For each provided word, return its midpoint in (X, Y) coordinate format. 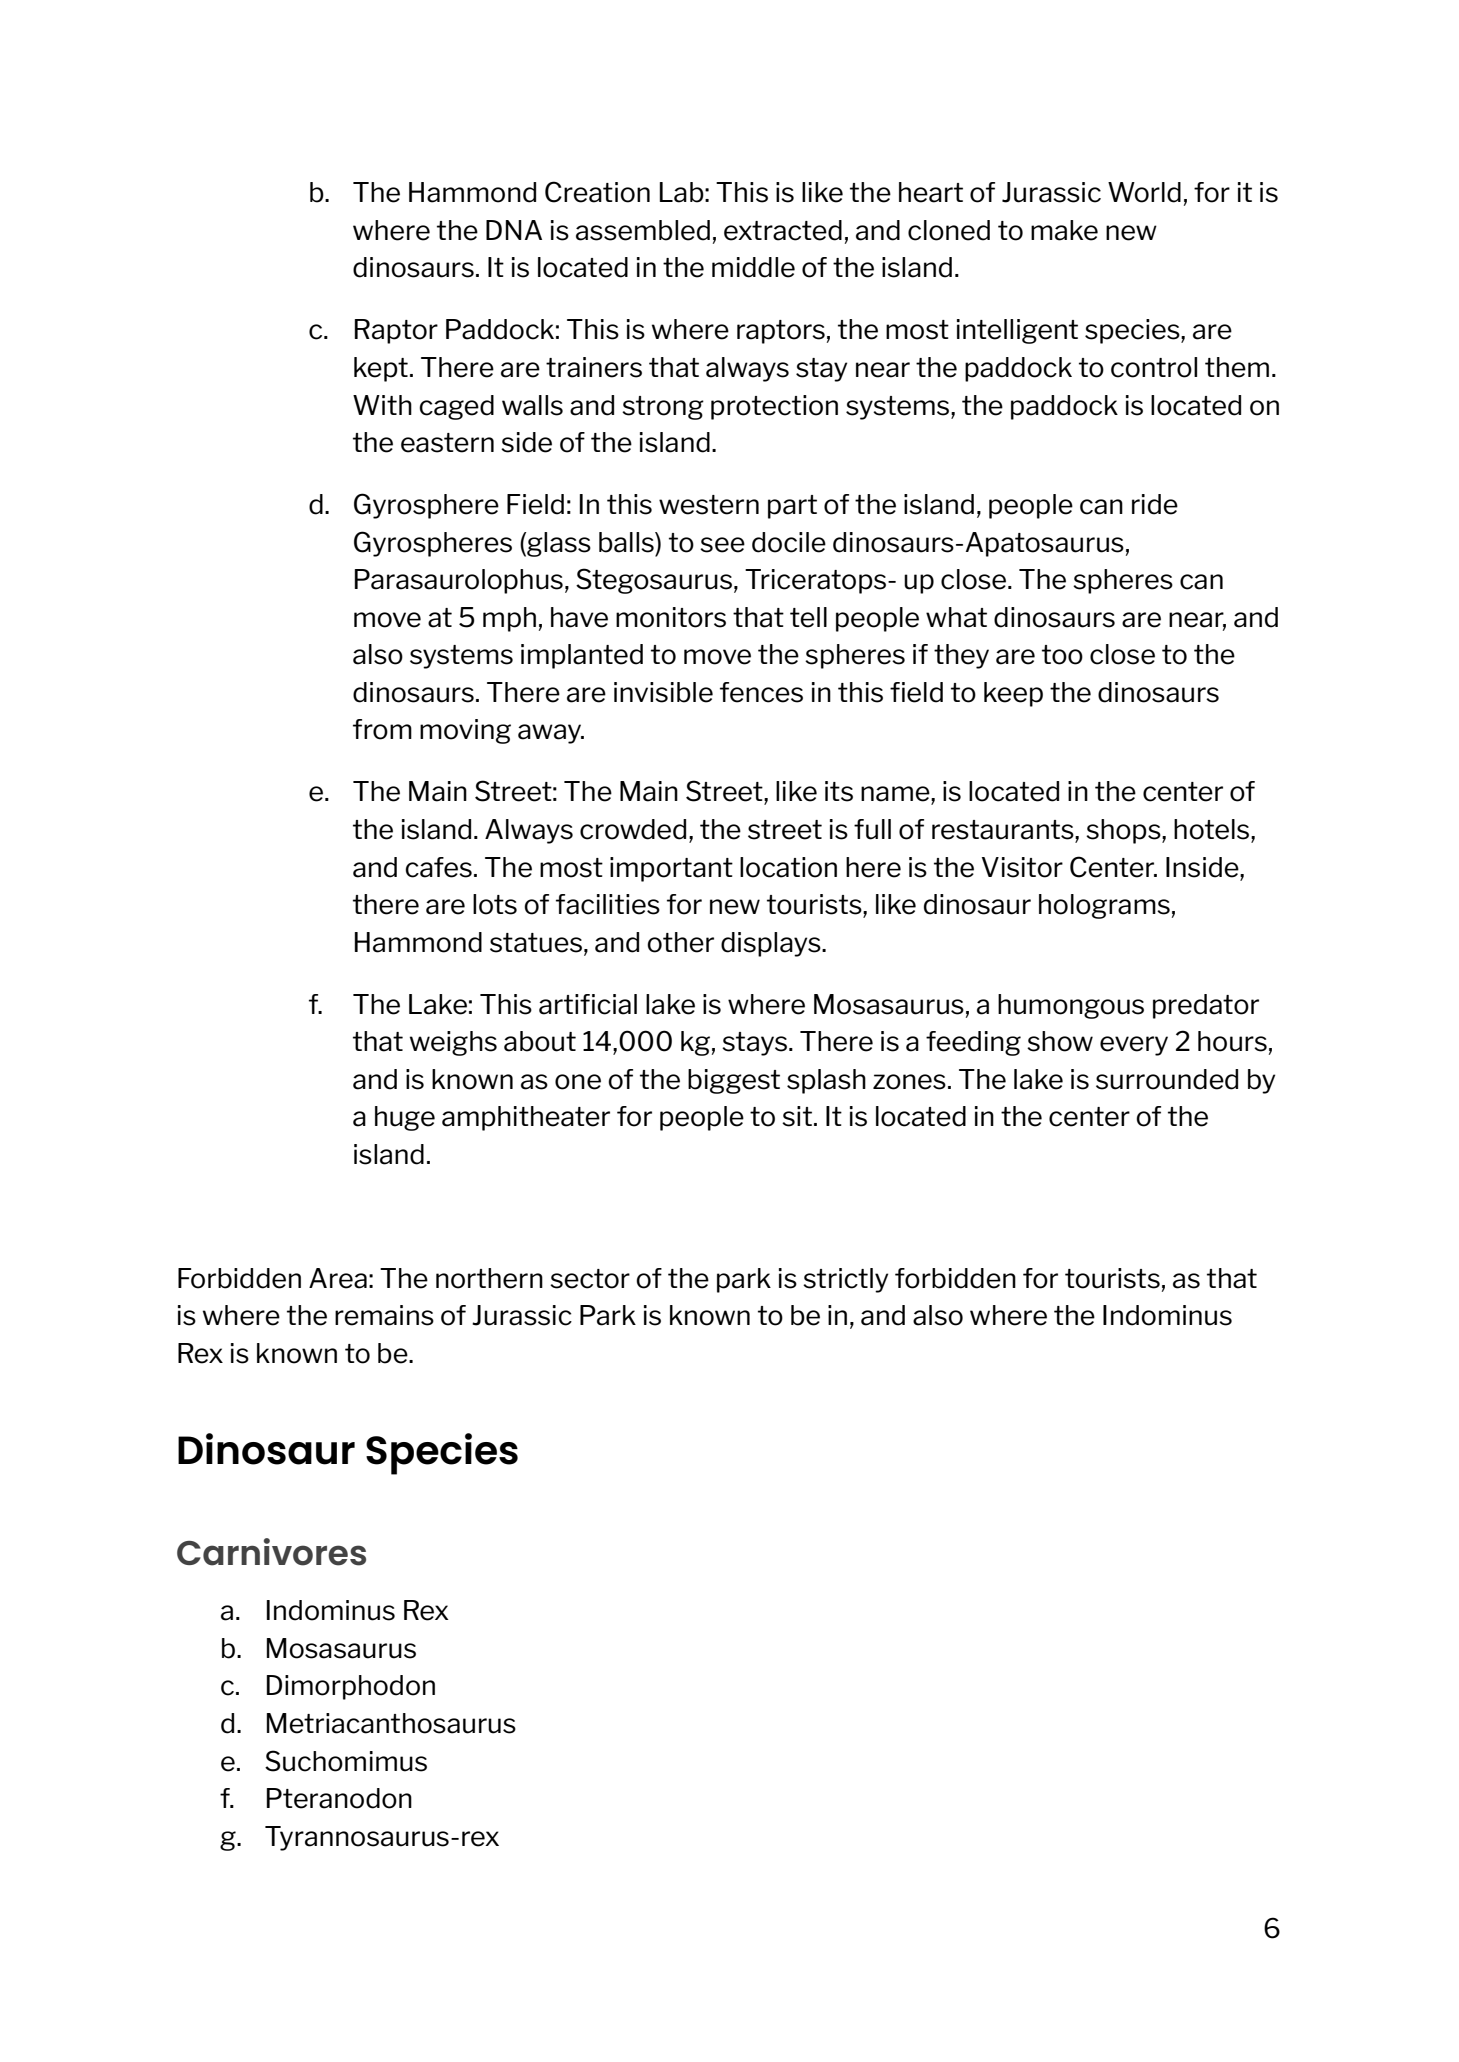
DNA (514, 230)
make (1064, 230)
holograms (1104, 906)
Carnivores (271, 1552)
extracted (783, 230)
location (788, 867)
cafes (438, 867)
